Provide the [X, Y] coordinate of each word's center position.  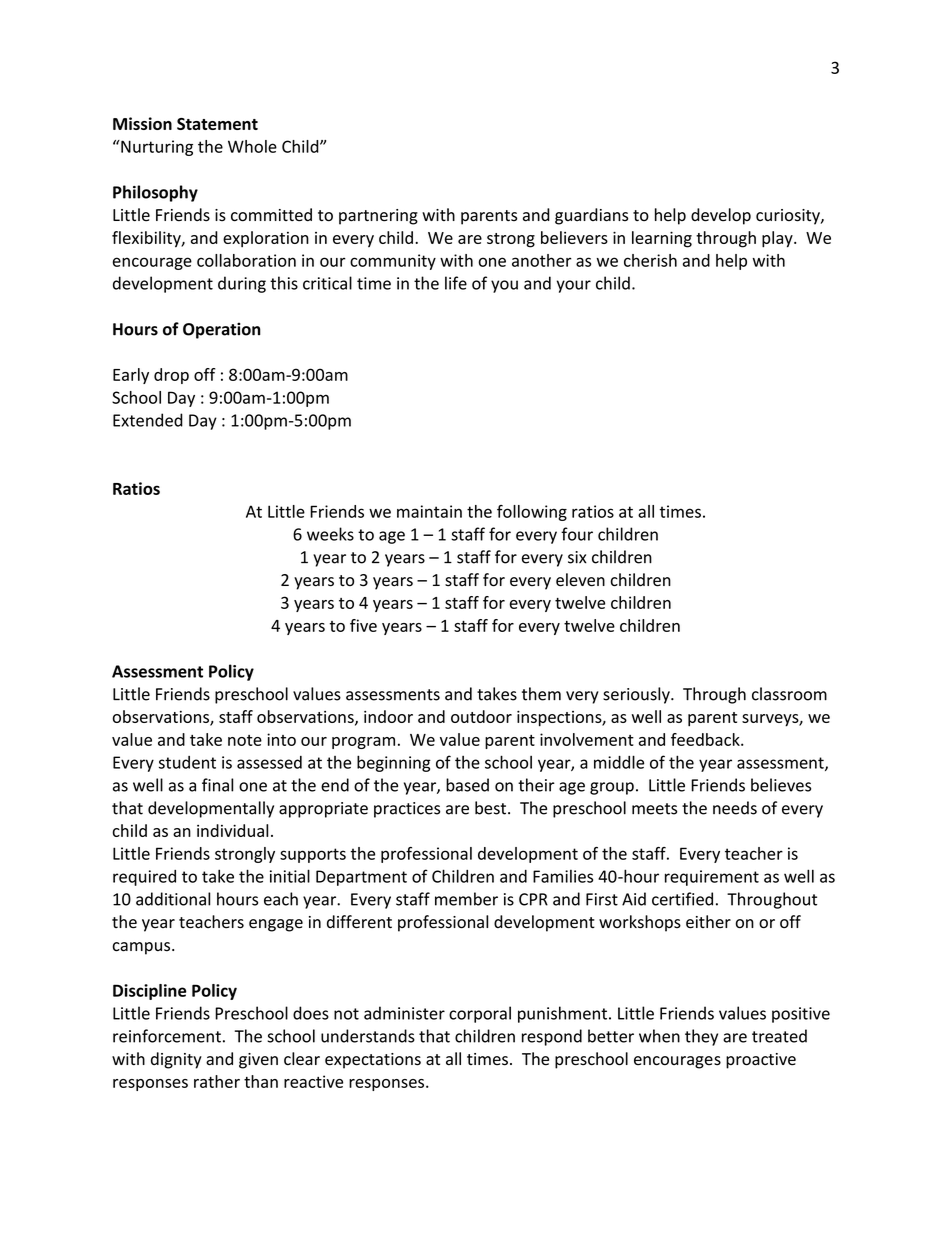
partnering [378, 217]
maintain [429, 511]
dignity [176, 1060]
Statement [217, 124]
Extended [148, 420]
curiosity [789, 217]
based [467, 785]
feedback [706, 739]
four [577, 534]
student [187, 762]
